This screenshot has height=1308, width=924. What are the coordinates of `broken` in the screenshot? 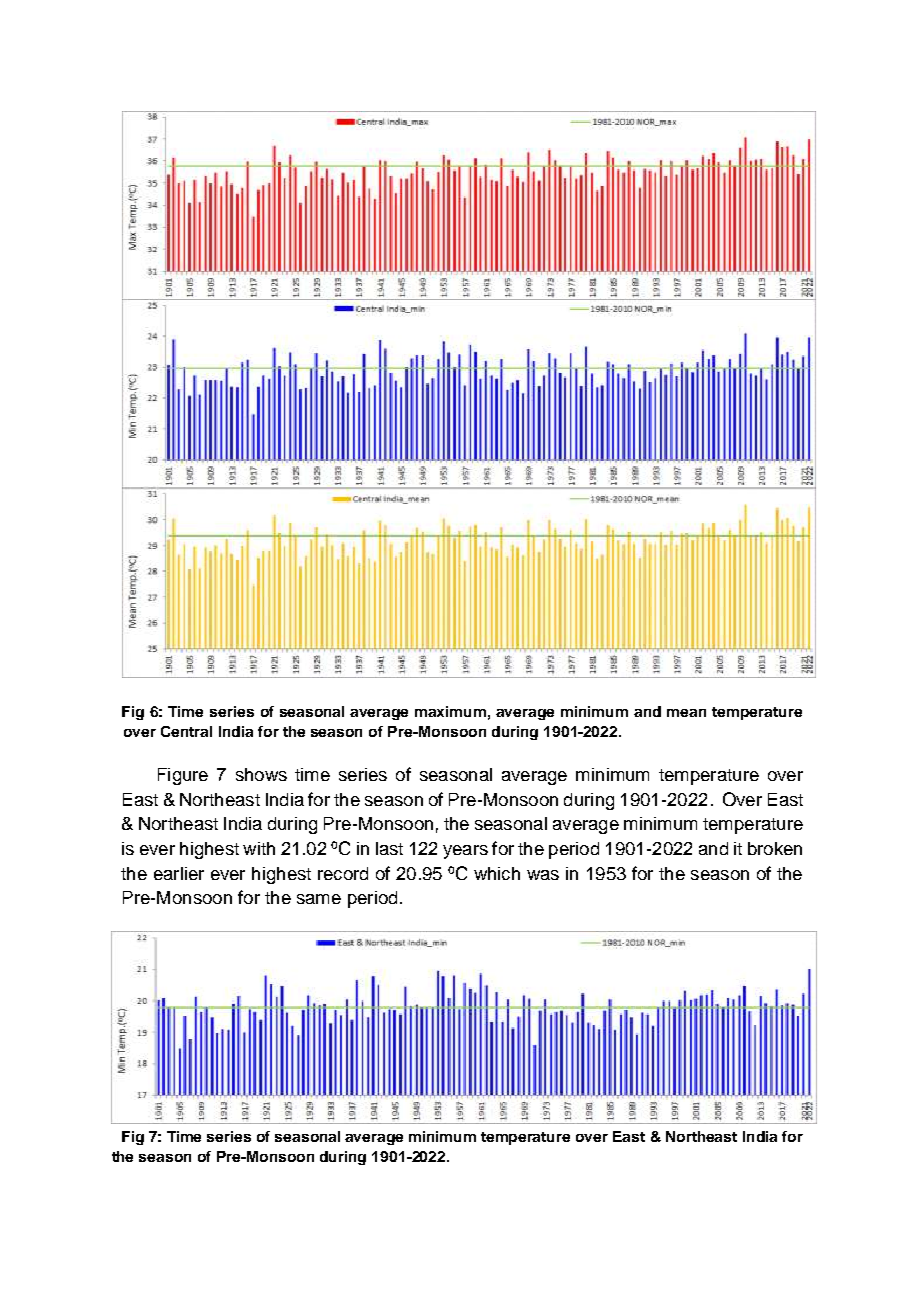 It's located at (775, 848).
